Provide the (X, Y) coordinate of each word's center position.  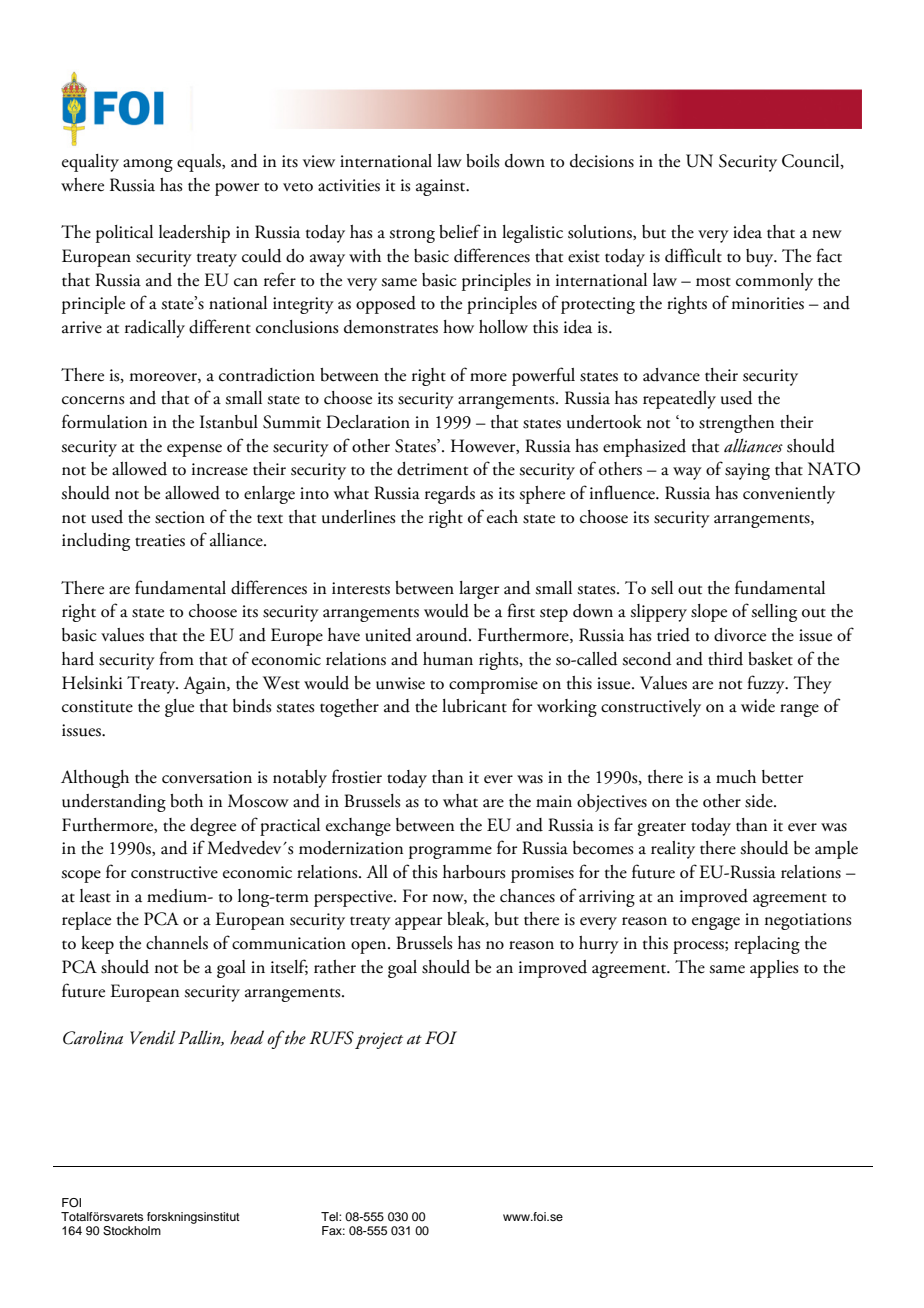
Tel (330, 1216)
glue (179, 708)
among (148, 165)
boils (482, 161)
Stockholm (132, 1231)
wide (758, 706)
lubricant (474, 706)
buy (761, 258)
